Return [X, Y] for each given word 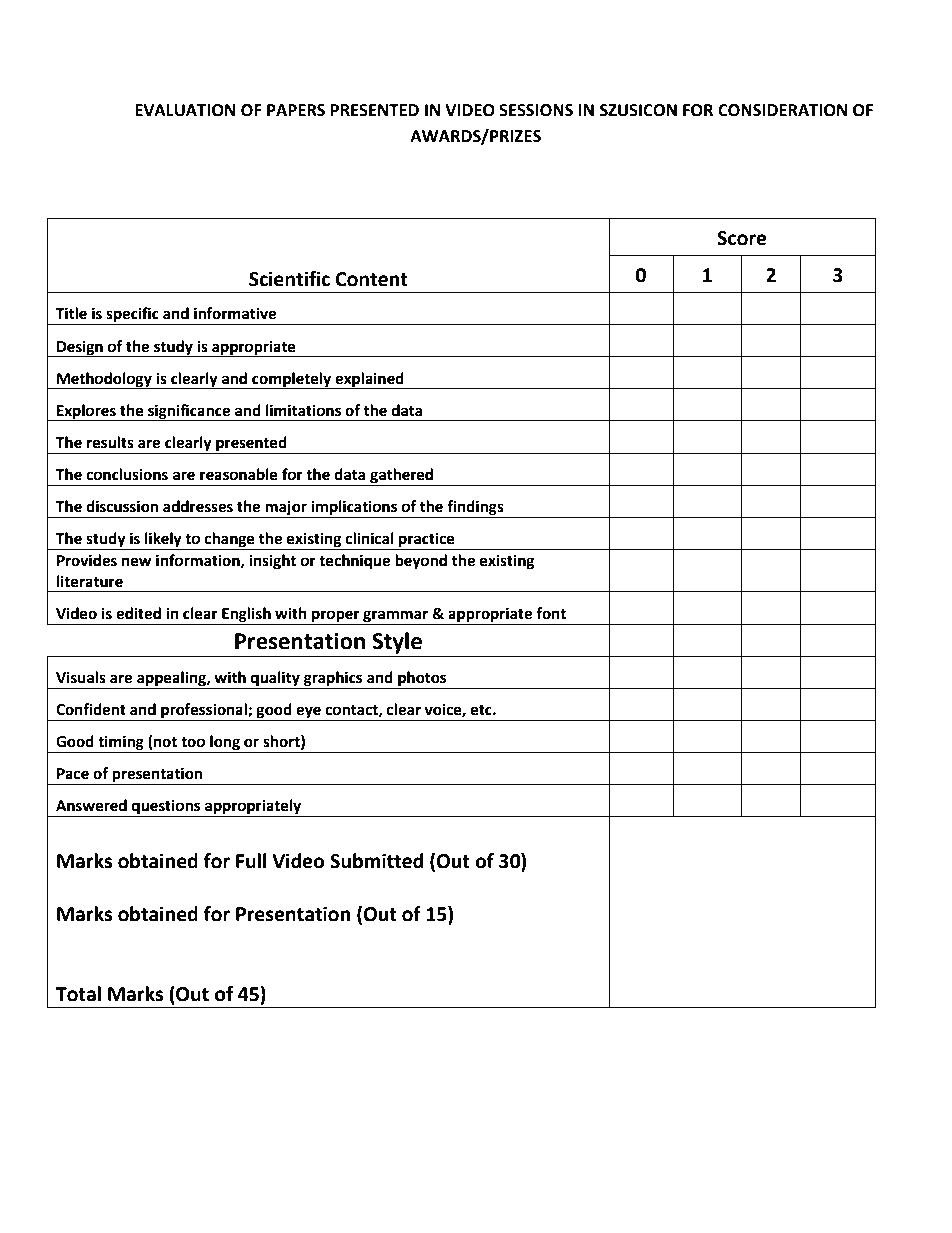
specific [132, 316]
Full [251, 861]
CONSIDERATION [782, 110]
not [164, 742]
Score [742, 238]
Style [397, 643]
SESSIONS [536, 110]
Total [78, 994]
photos [422, 679]
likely [163, 541]
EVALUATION [185, 110]
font [551, 613]
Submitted [376, 861]
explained [369, 380]
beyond [421, 562]
